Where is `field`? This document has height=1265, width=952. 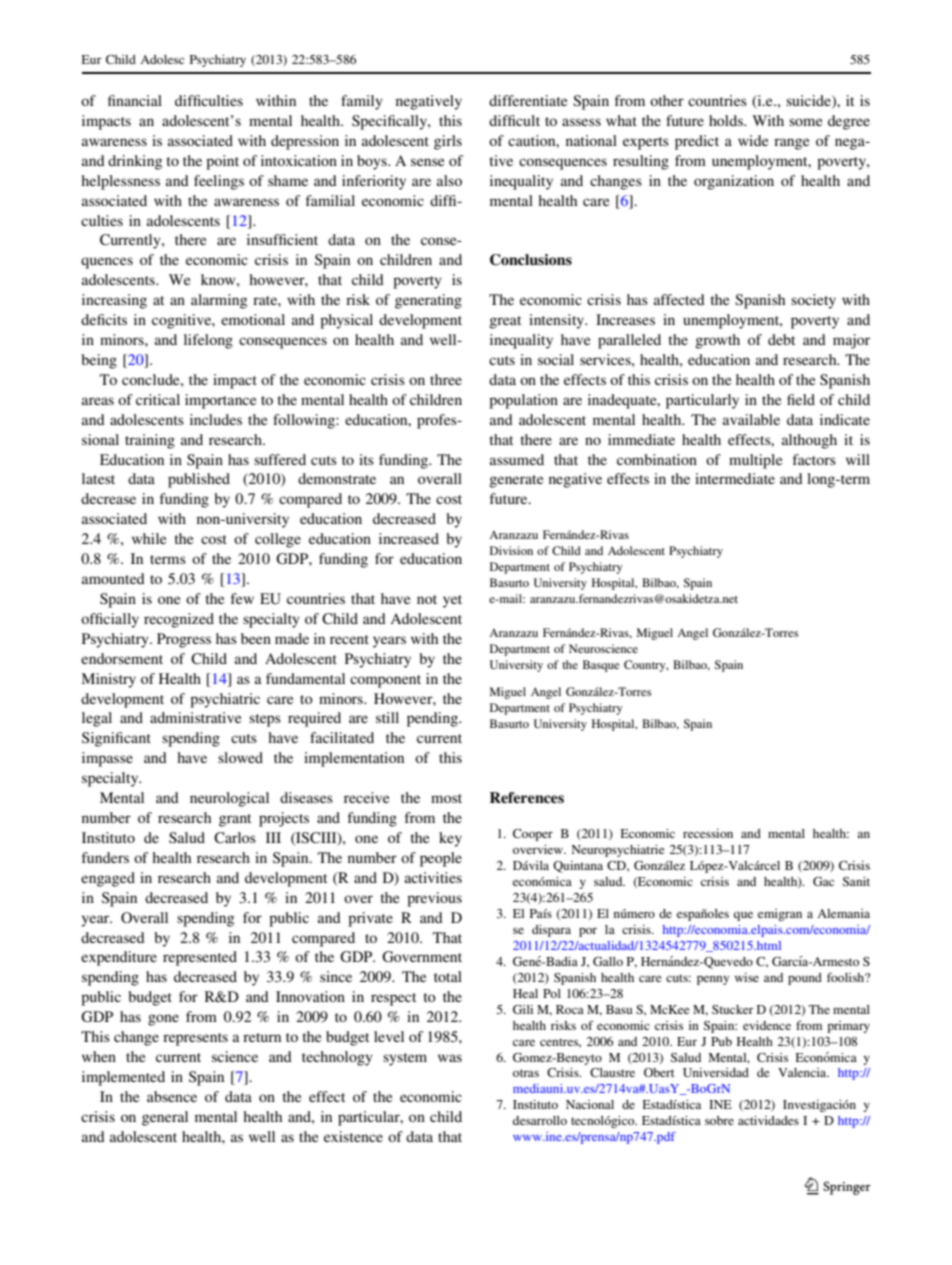 field is located at coordinates (801, 399).
